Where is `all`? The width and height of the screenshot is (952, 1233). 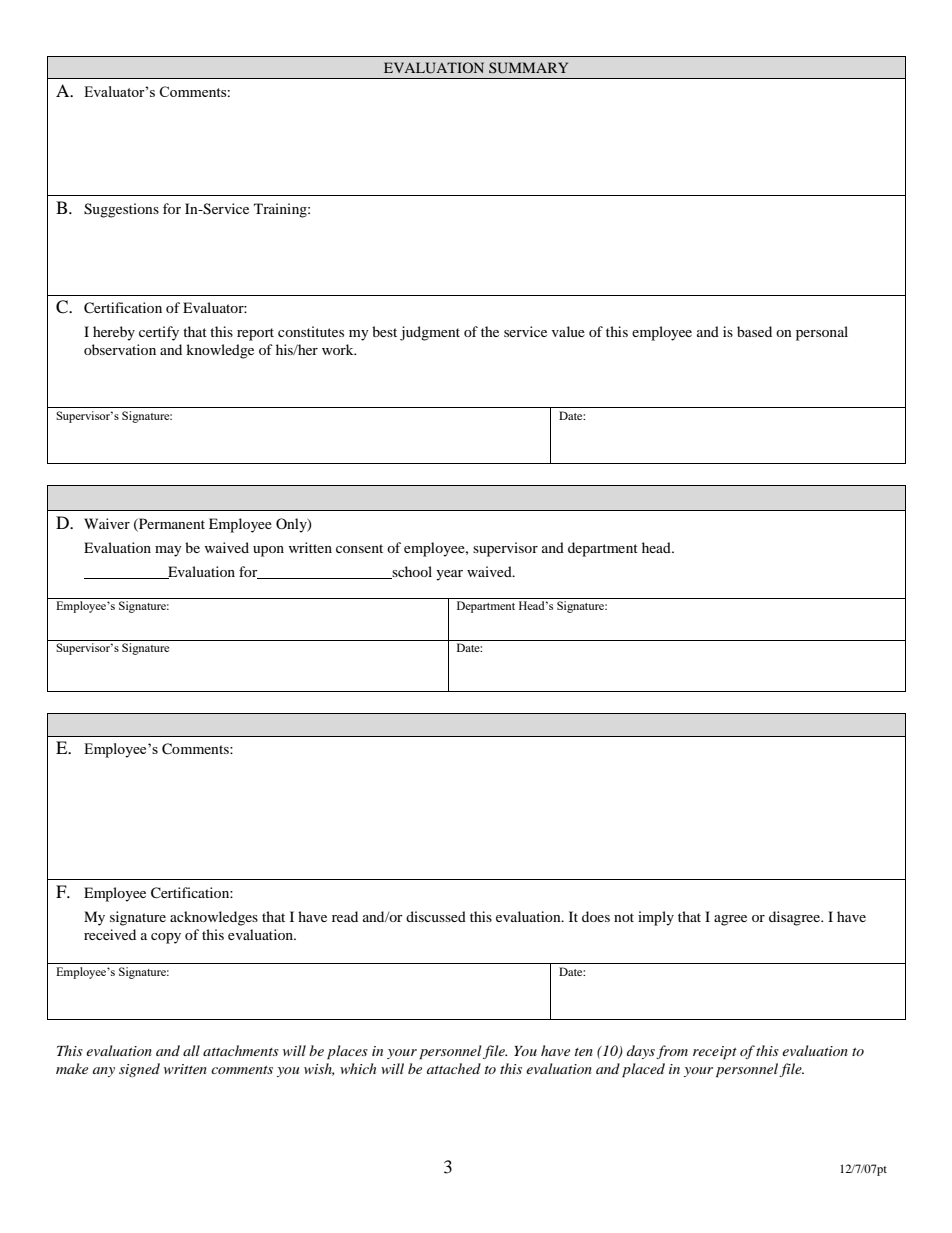 all is located at coordinates (191, 1050).
